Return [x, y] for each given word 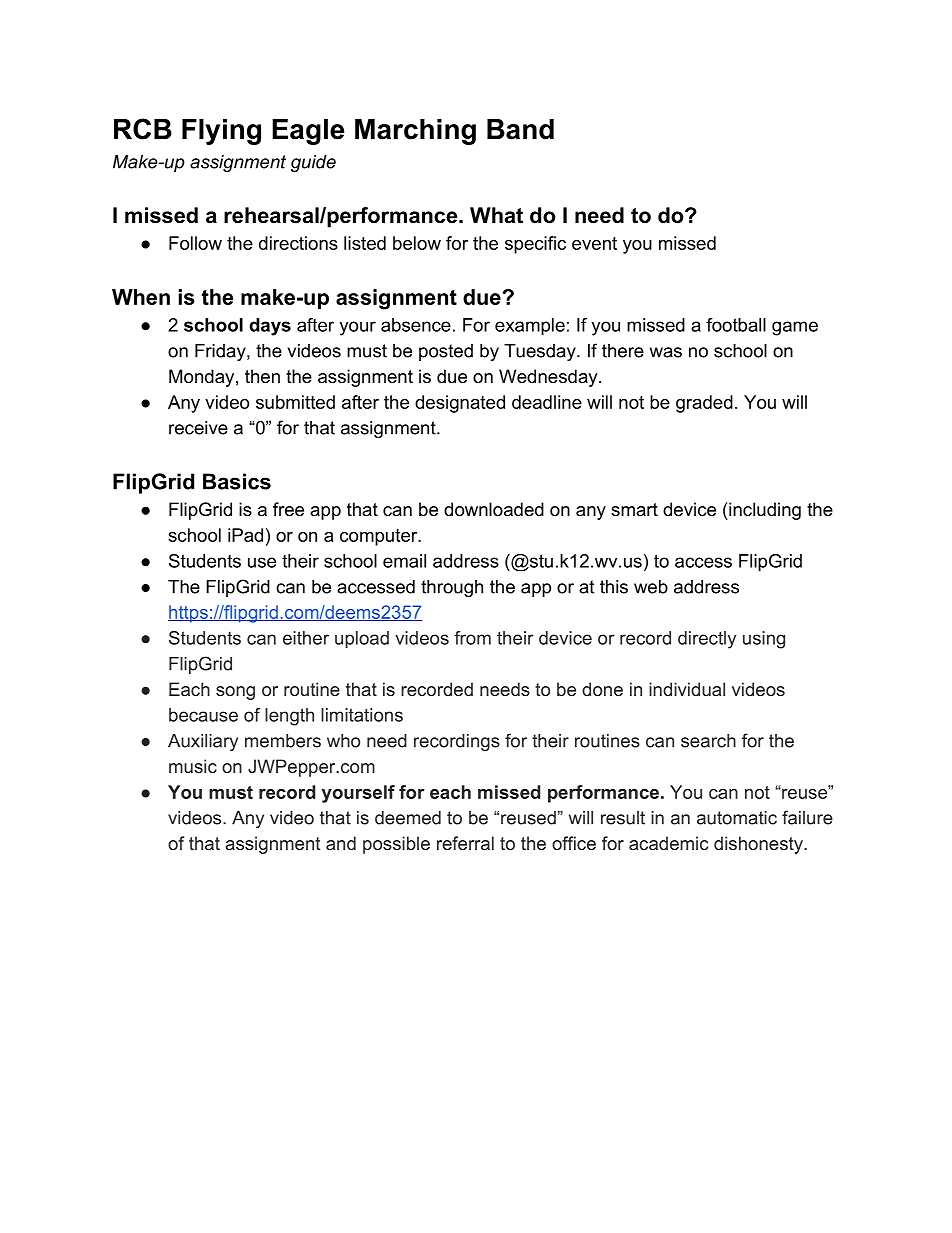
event [594, 243]
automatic [737, 818]
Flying [221, 132]
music [193, 766]
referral [465, 843]
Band [520, 129]
